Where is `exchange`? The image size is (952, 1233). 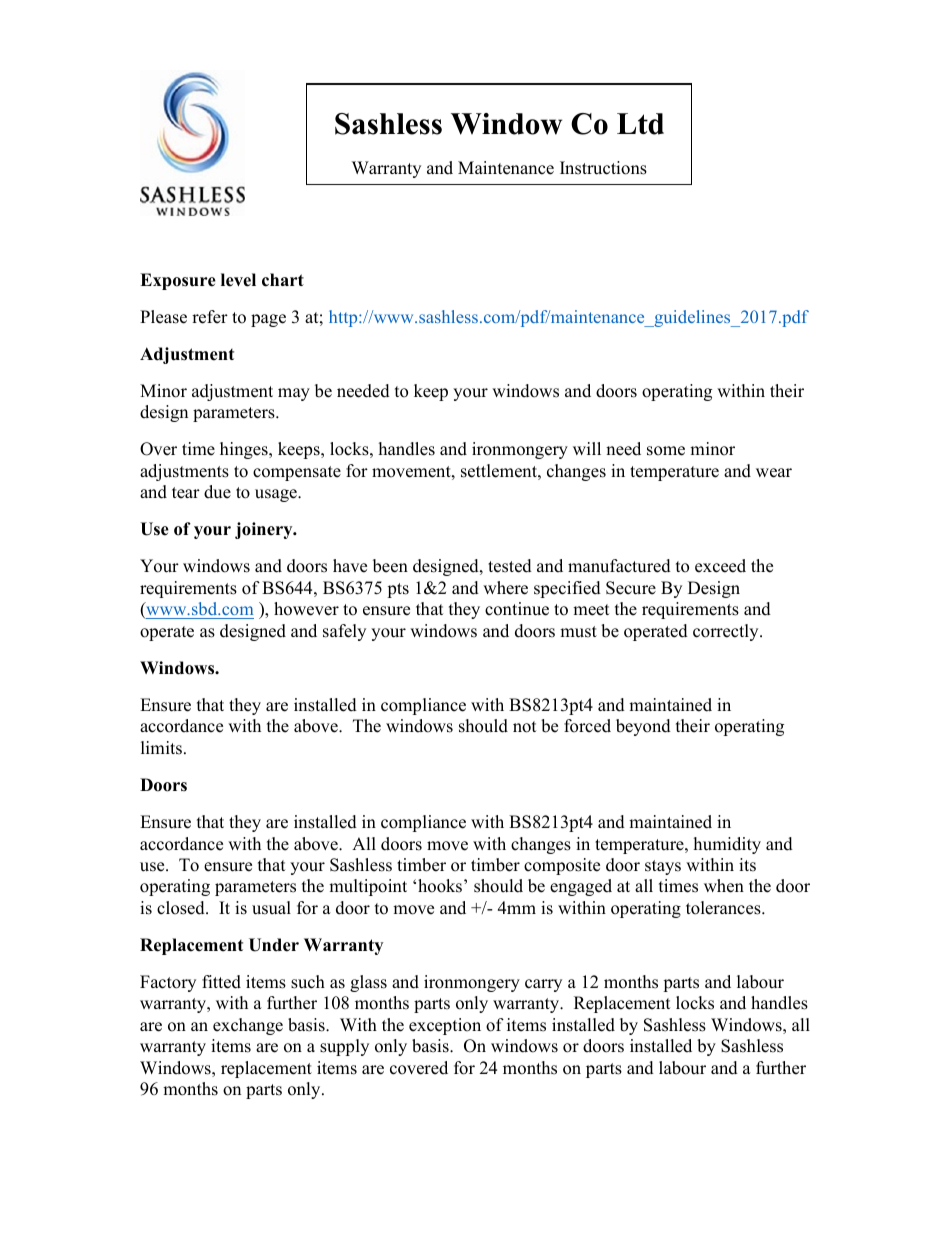
exchange is located at coordinates (248, 1026).
